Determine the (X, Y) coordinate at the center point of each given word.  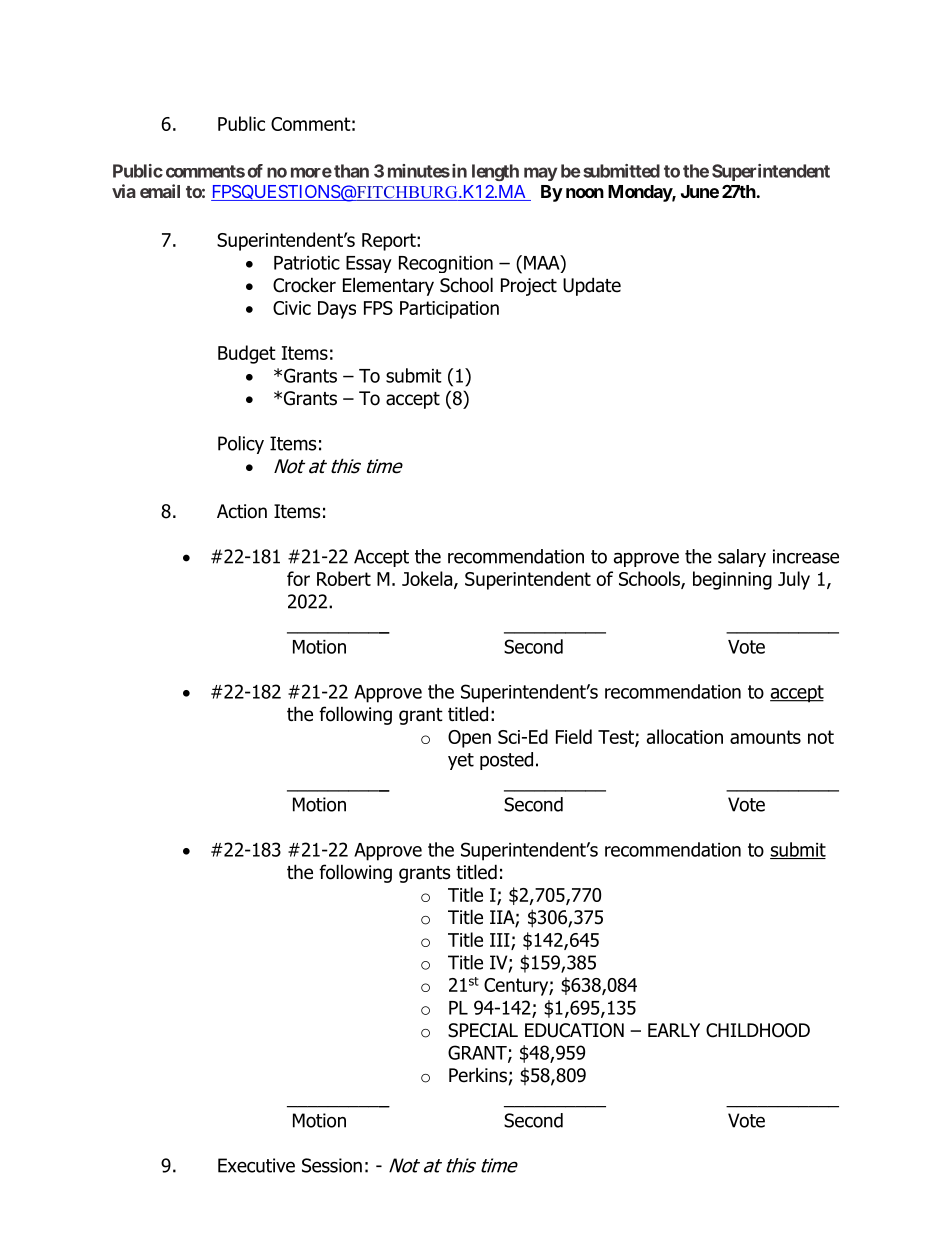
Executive (256, 1165)
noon (585, 193)
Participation (449, 310)
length (495, 172)
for (298, 578)
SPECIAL (483, 1030)
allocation (685, 736)
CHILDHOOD (758, 1030)
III (501, 941)
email (160, 191)
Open (469, 739)
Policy (241, 445)
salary (742, 558)
